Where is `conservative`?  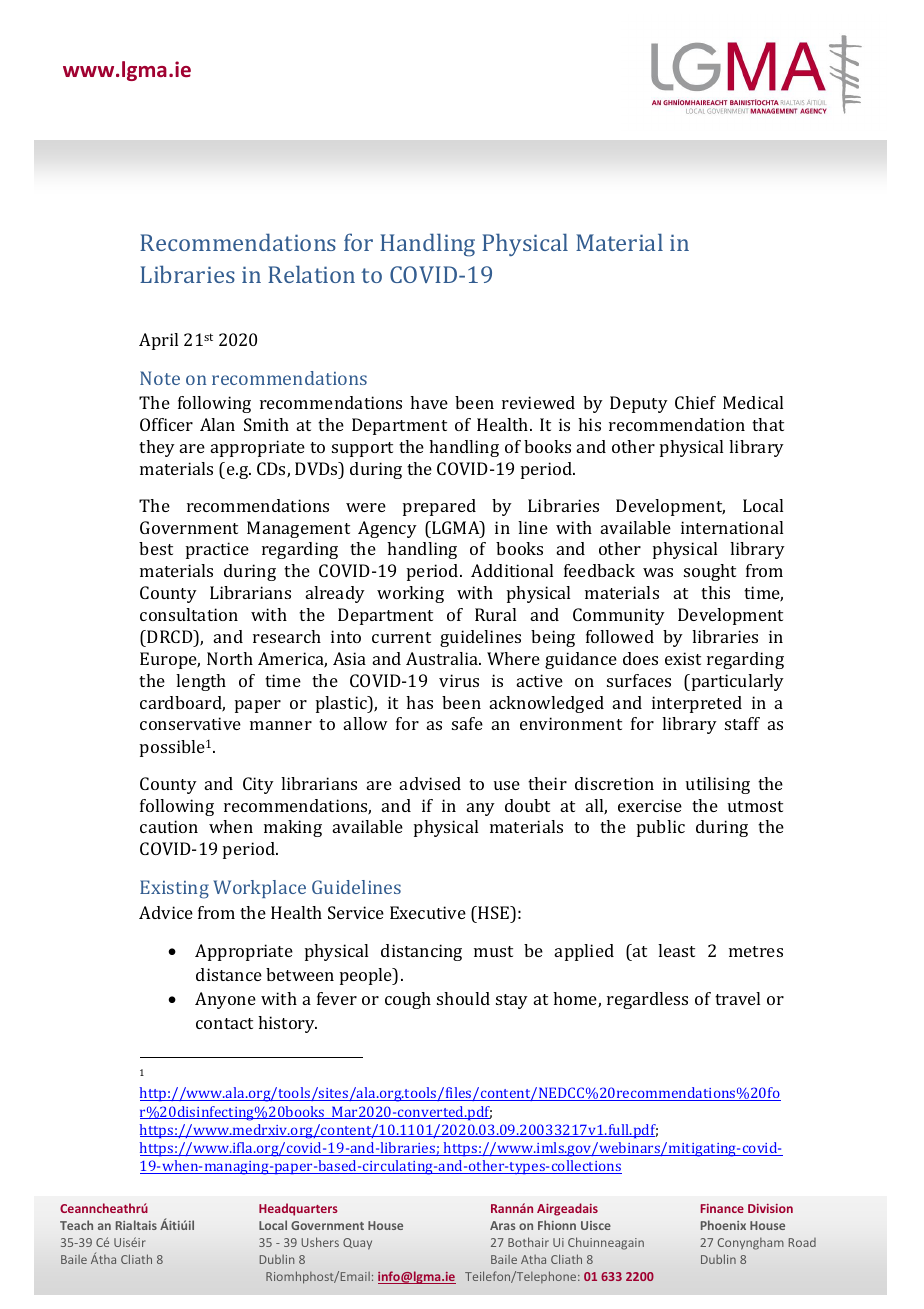
conservative is located at coordinates (190, 723).
